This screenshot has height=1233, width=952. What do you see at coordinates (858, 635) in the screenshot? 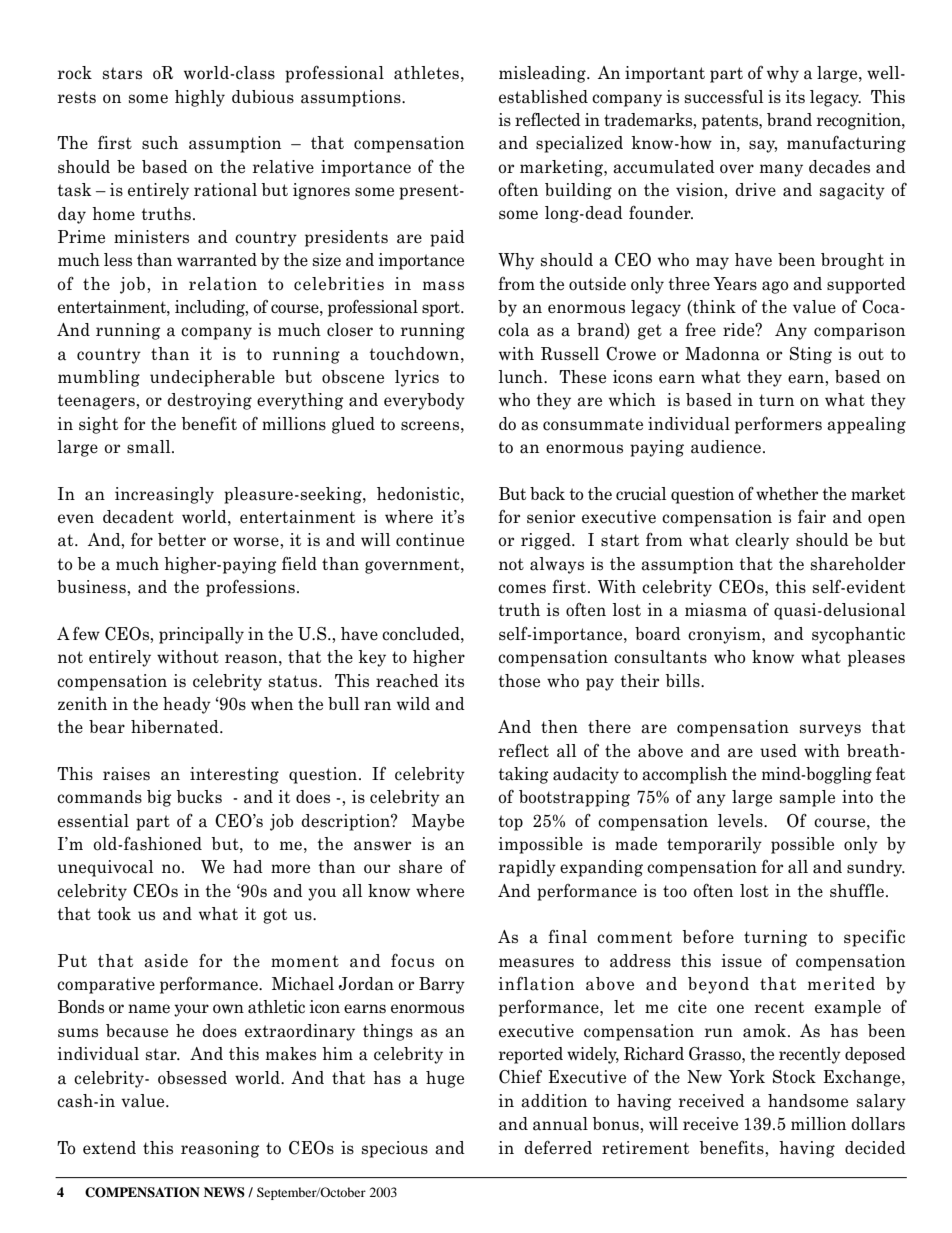
I see `sycophantic` at bounding box center [858, 635].
